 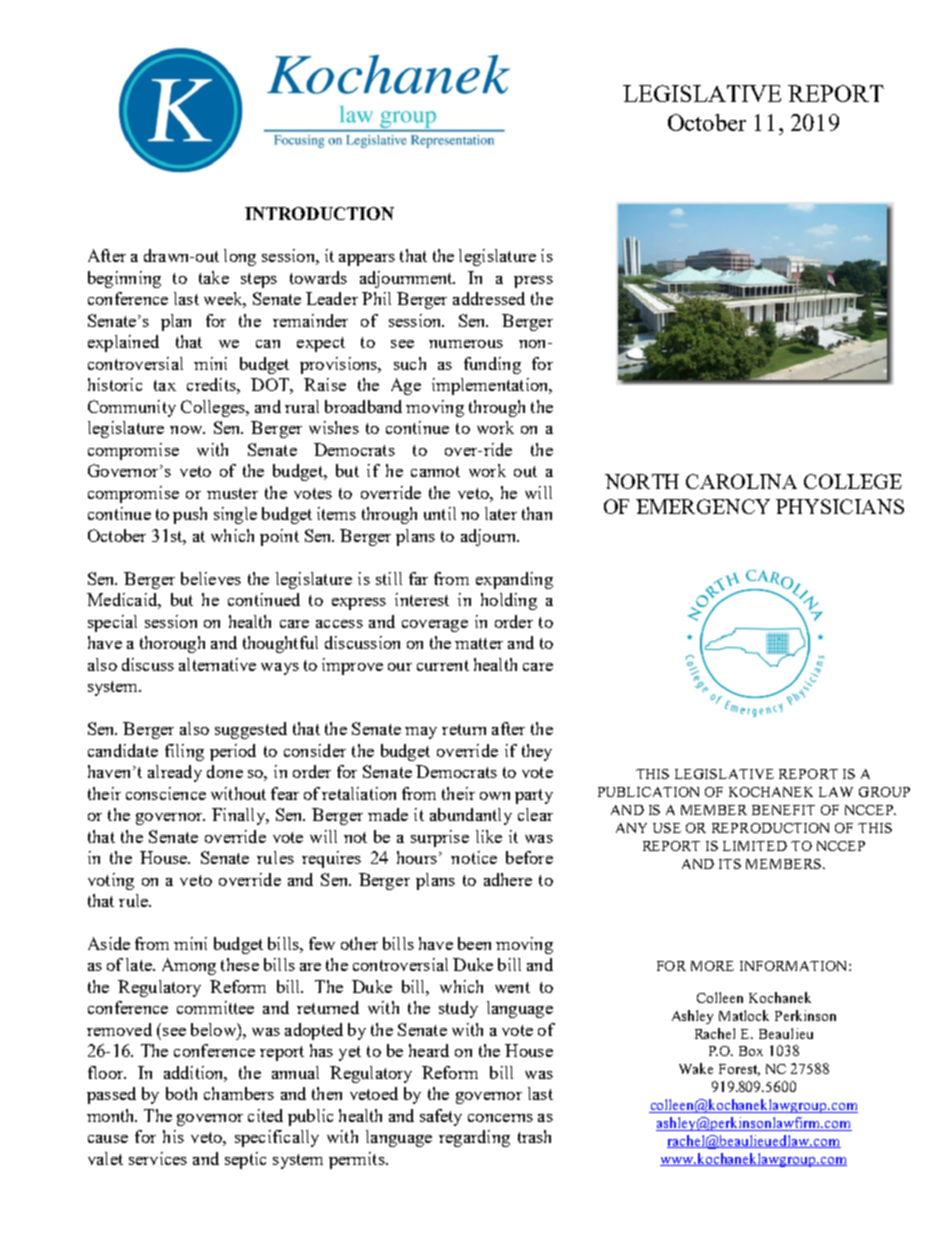 What do you see at coordinates (239, 816) in the image?
I see `Finally` at bounding box center [239, 816].
